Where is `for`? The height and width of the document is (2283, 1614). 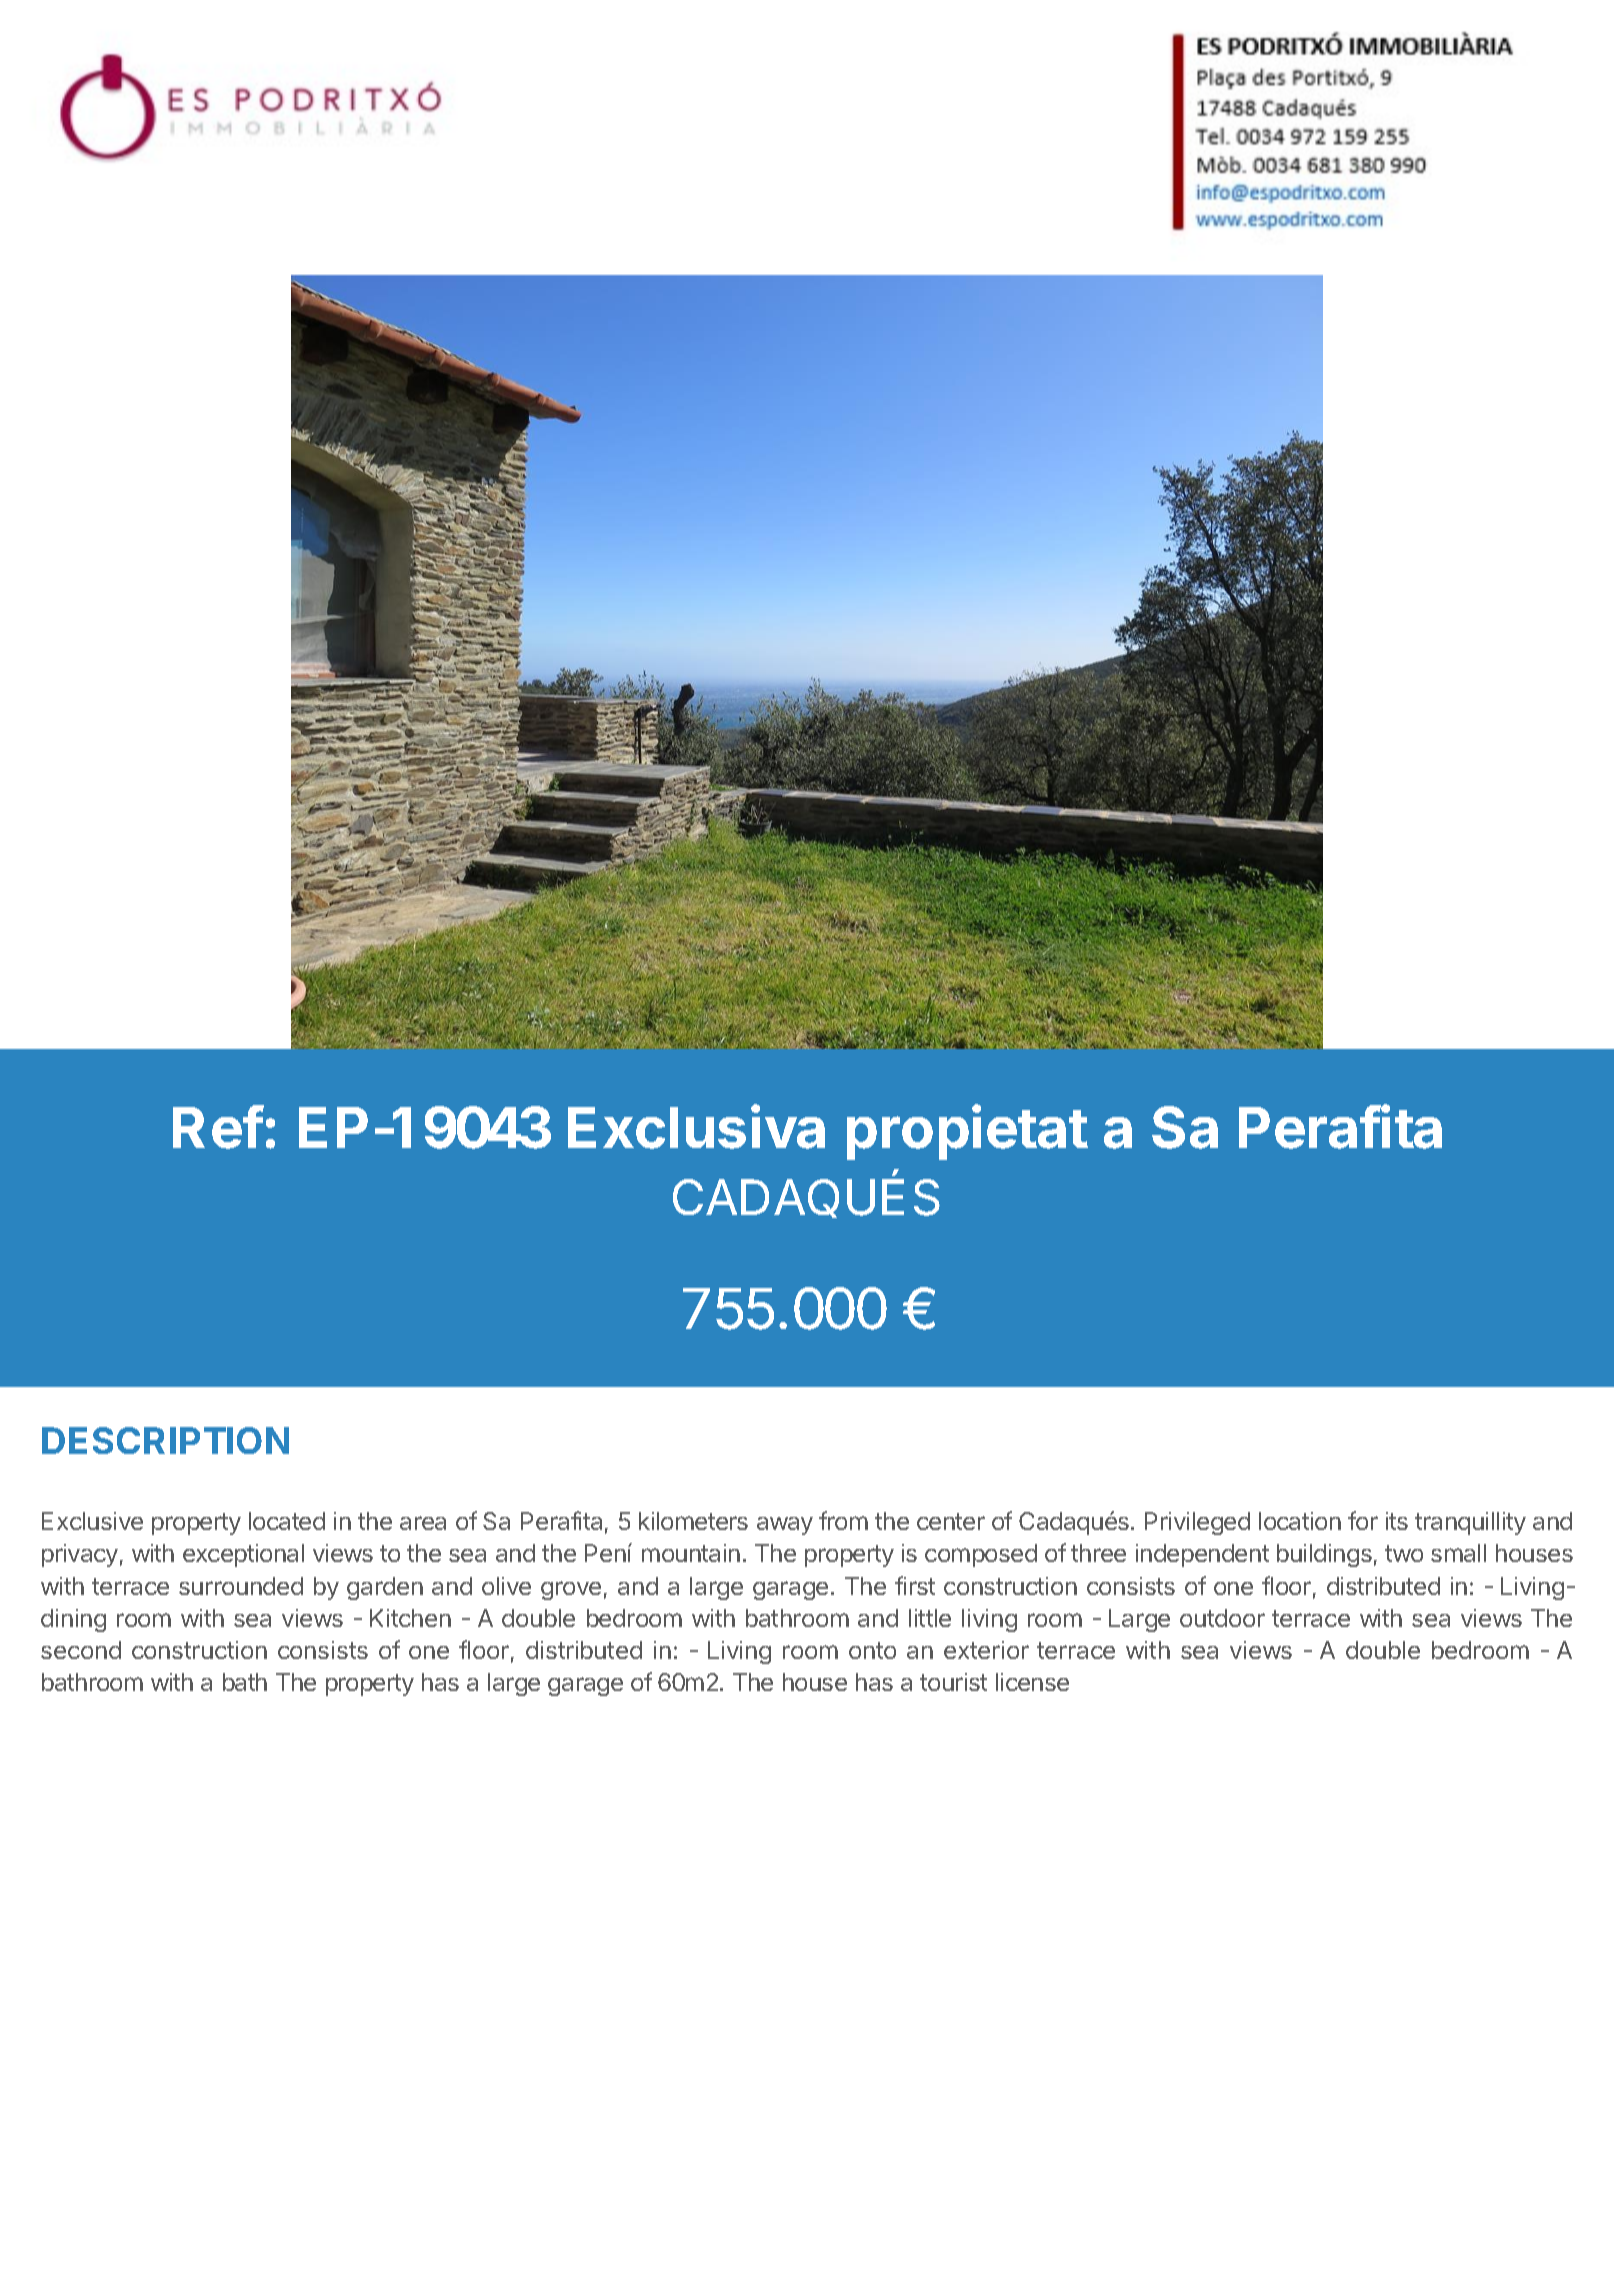 for is located at coordinates (1363, 1520).
